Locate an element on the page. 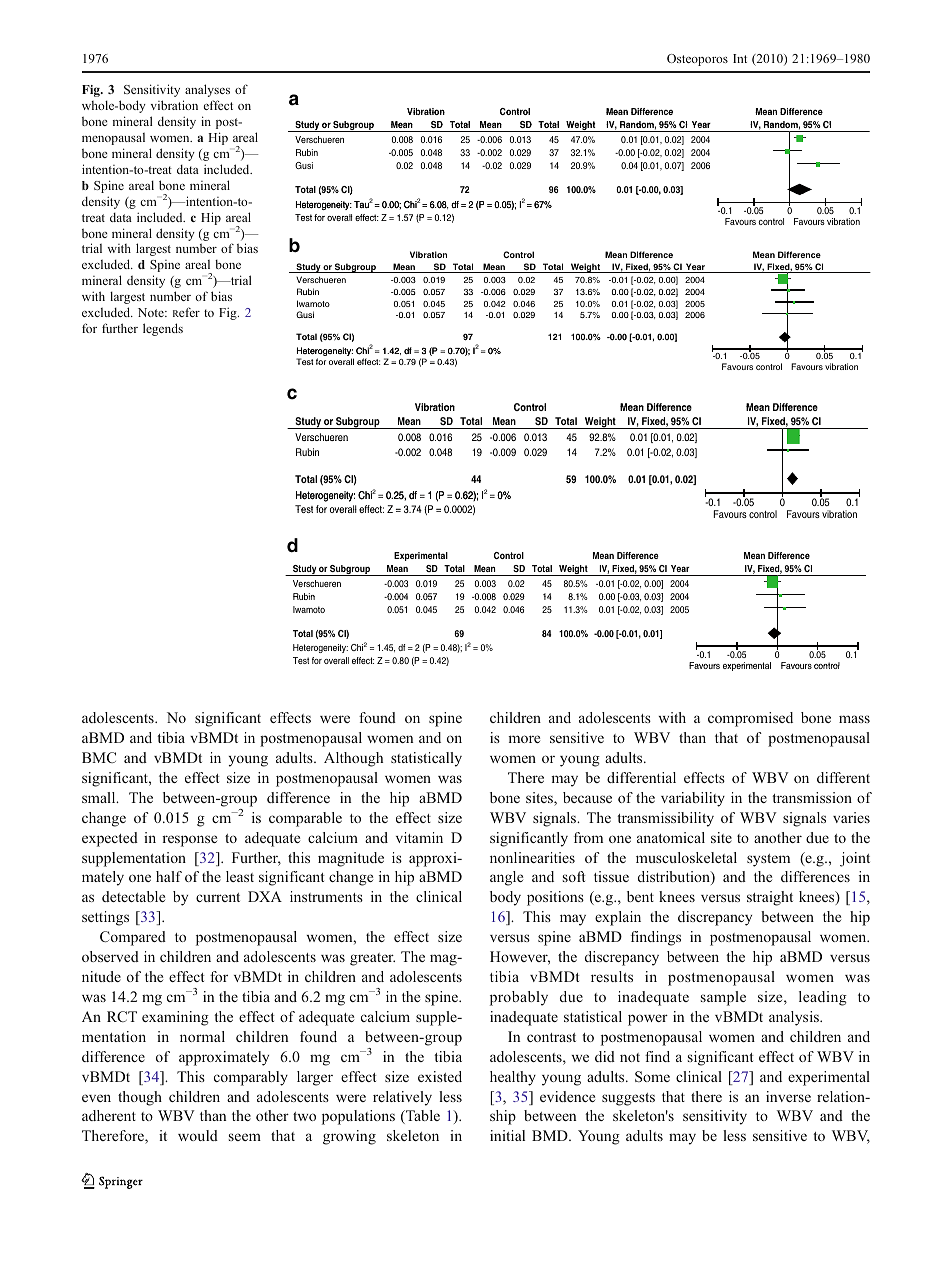 The image size is (952, 1265). response is located at coordinates (189, 841).
